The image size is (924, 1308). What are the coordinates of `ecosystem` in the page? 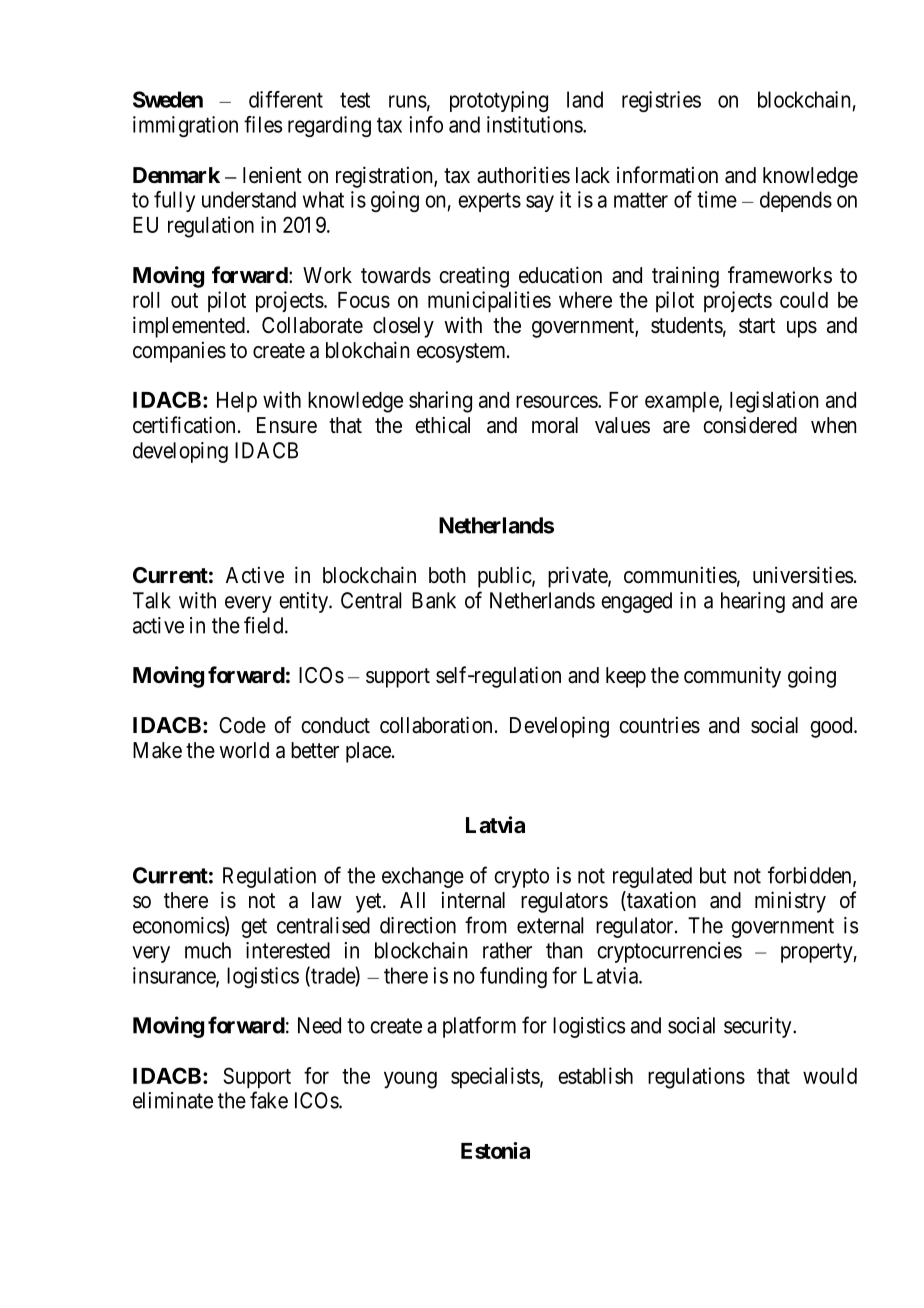 It's located at (462, 353).
